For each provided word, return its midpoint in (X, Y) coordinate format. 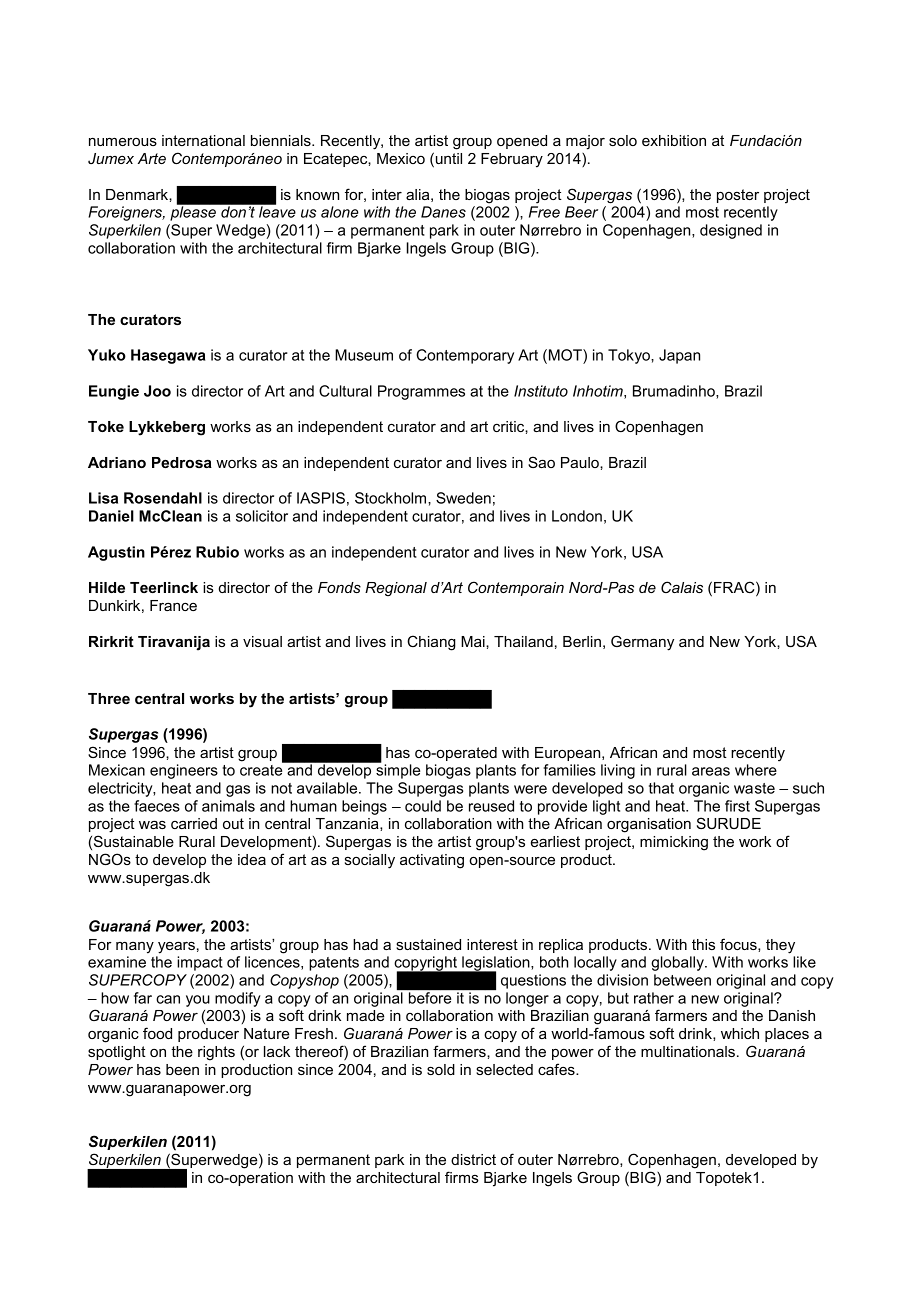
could (423, 806)
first (737, 806)
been (182, 1069)
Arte (152, 158)
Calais (682, 587)
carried (194, 823)
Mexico (401, 158)
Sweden (463, 498)
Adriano (117, 462)
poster (738, 196)
